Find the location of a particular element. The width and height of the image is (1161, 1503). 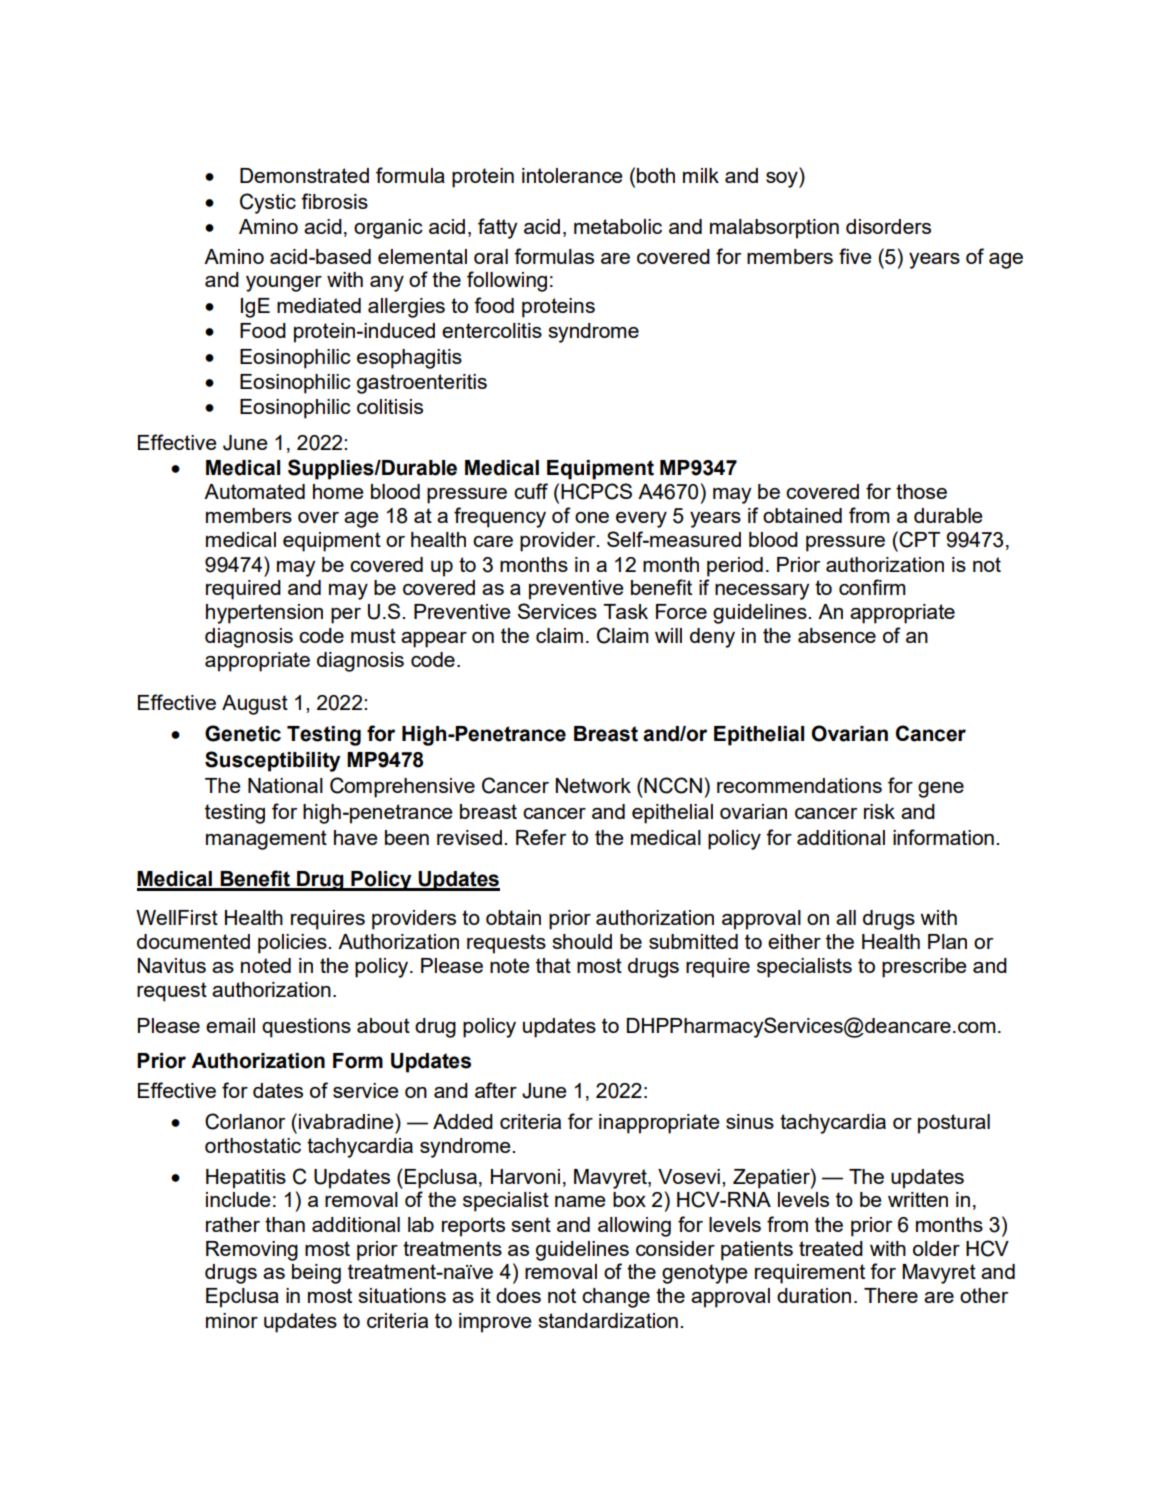

Plan is located at coordinates (947, 941).
